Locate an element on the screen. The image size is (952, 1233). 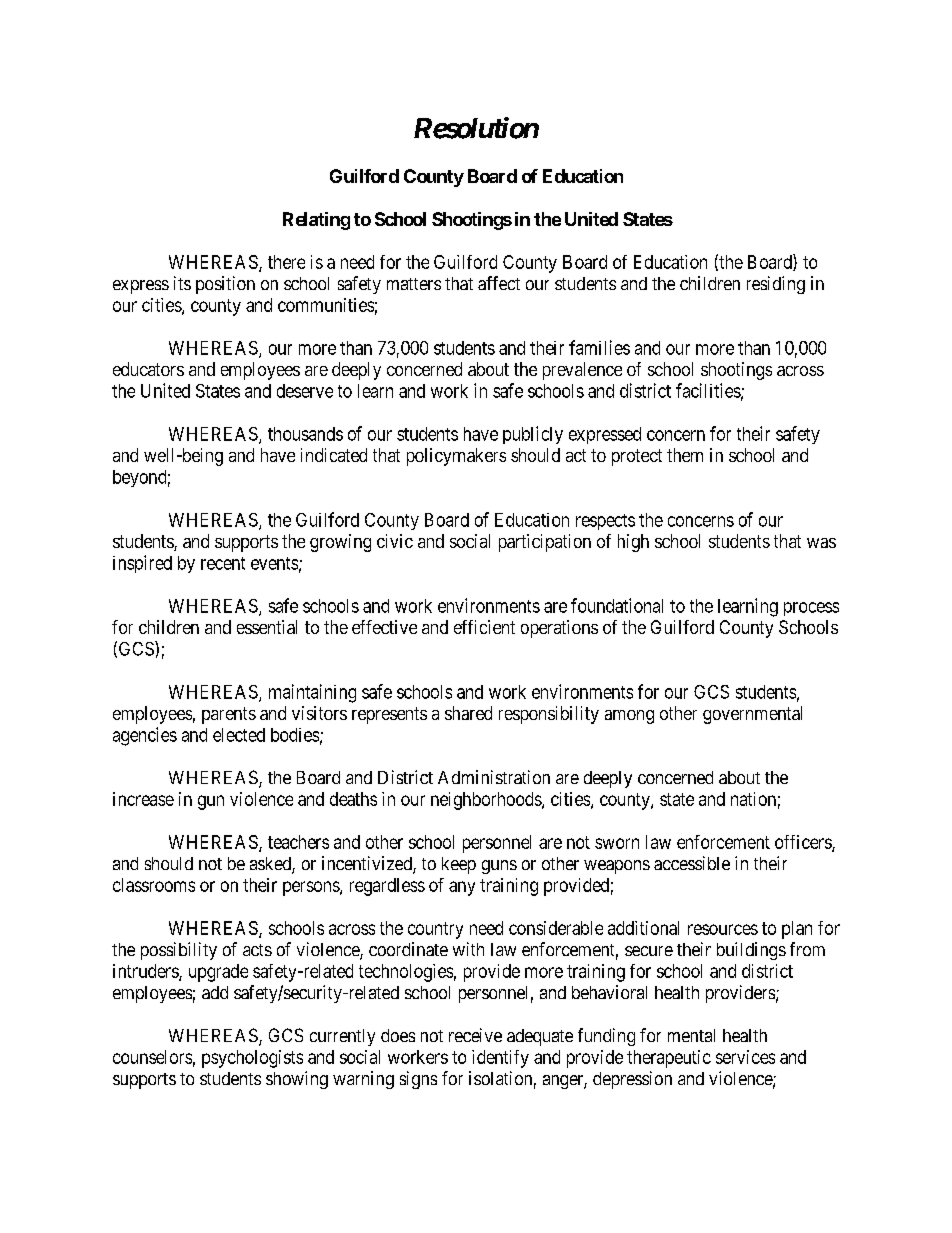
position is located at coordinates (225, 285).
